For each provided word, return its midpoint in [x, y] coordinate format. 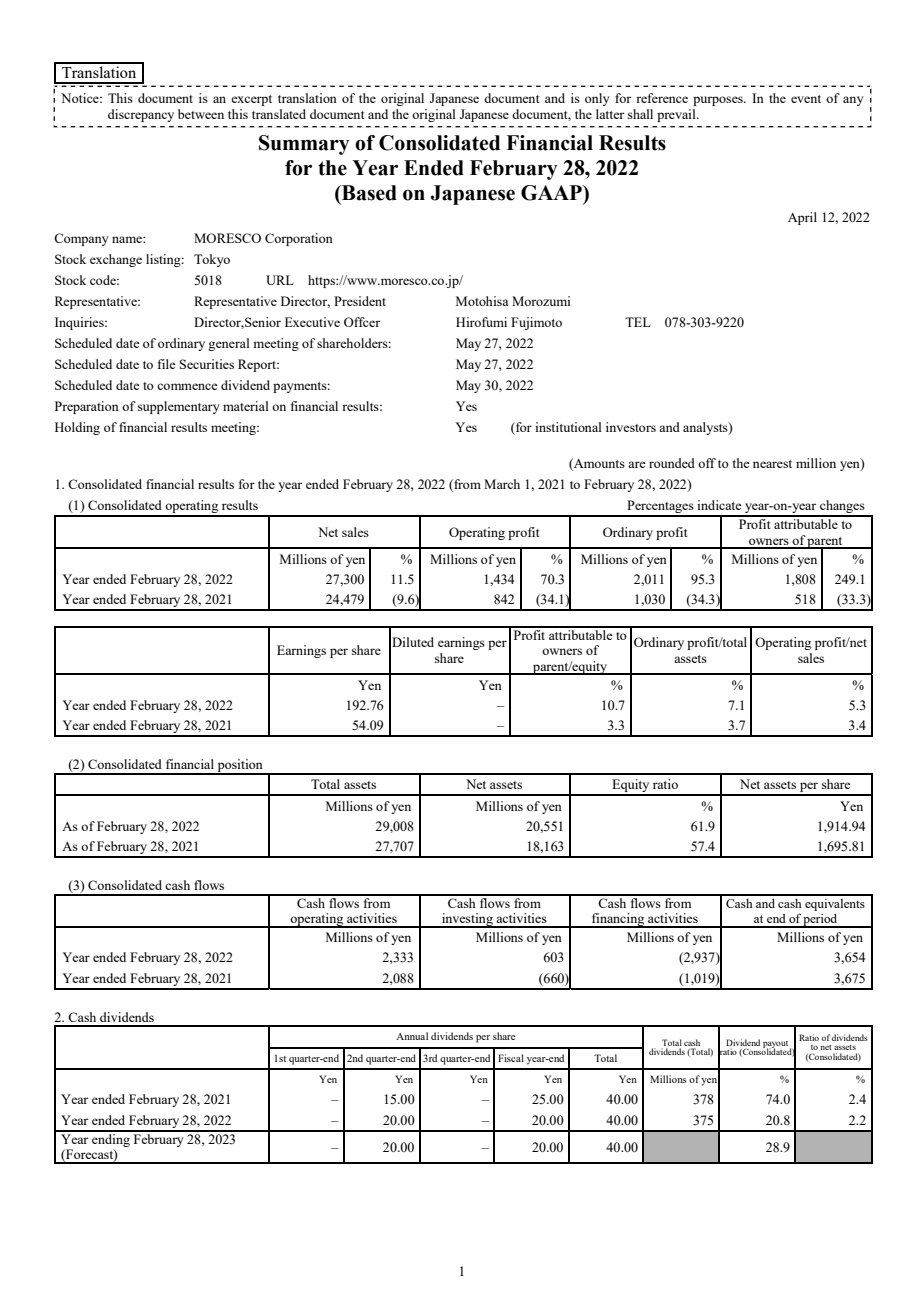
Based [368, 193]
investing [467, 920]
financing [618, 920]
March [502, 484]
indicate [719, 505]
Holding [77, 428]
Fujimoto [536, 323]
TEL [638, 322]
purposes [719, 101]
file [167, 364]
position [240, 767]
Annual [412, 1036]
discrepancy [141, 115]
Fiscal [511, 1058]
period [821, 921]
